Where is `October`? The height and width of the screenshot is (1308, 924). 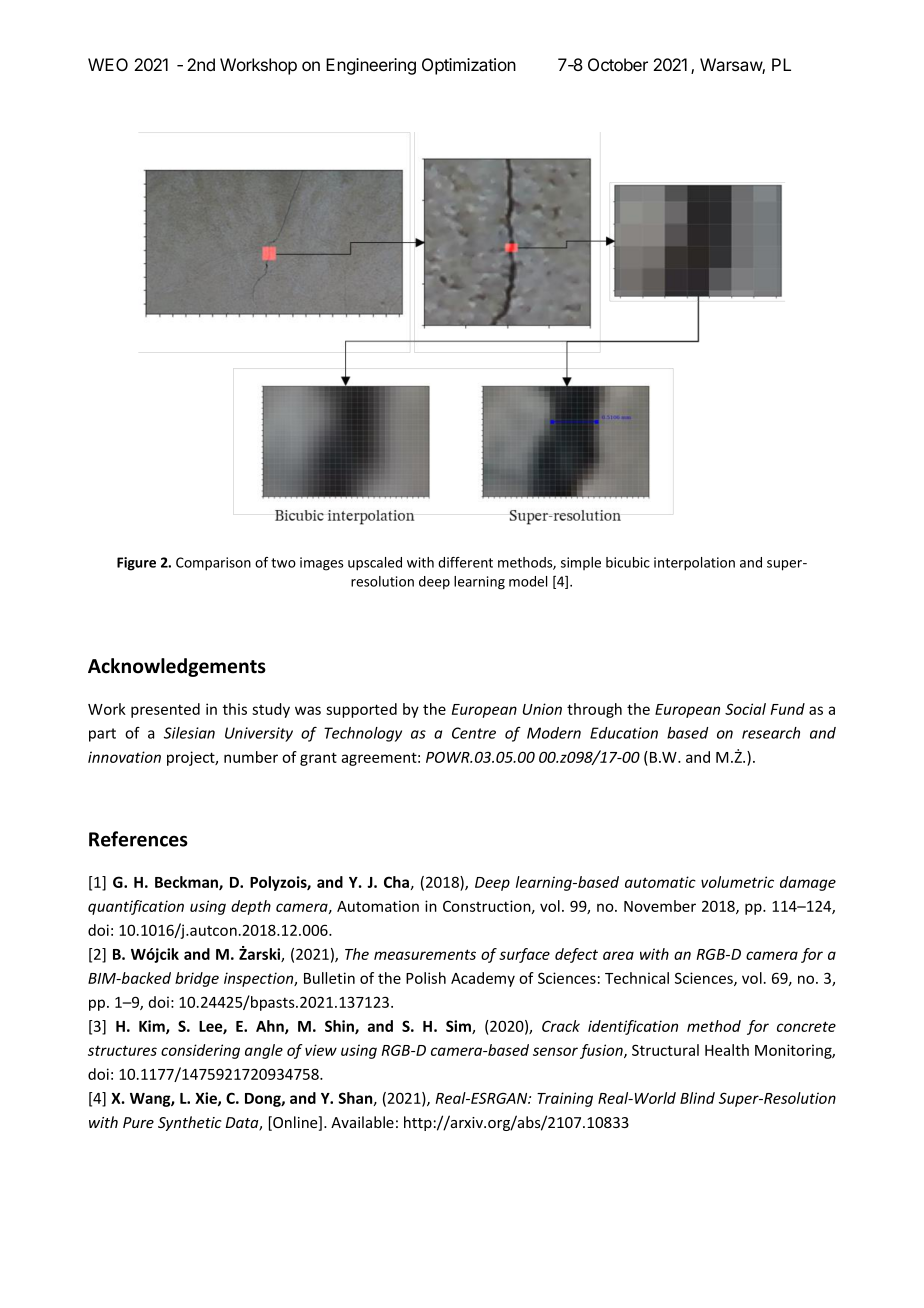 October is located at coordinates (618, 64).
